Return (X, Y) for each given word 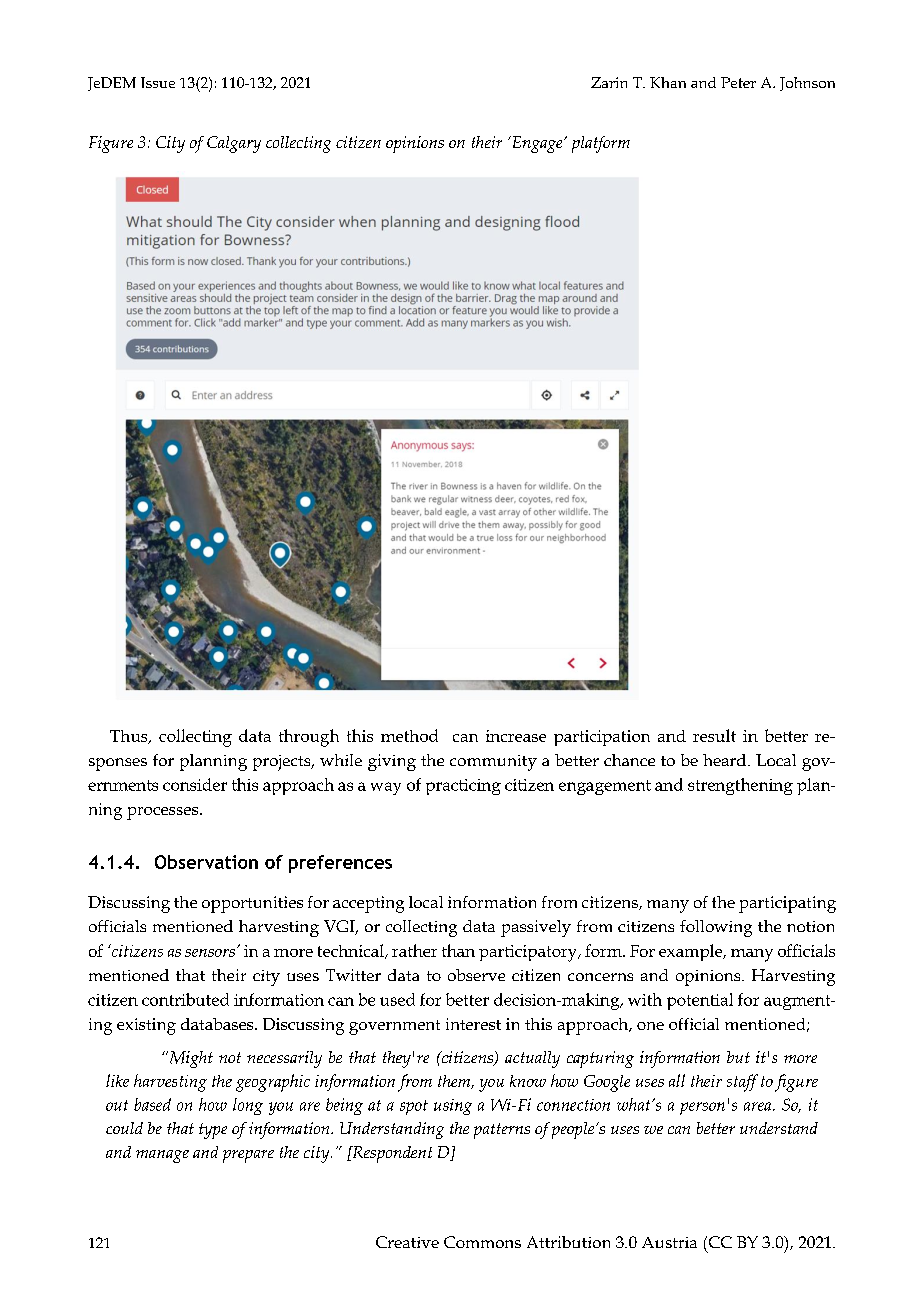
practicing (463, 787)
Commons (482, 1242)
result (714, 735)
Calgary (234, 144)
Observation (206, 862)
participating (787, 904)
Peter (738, 82)
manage (162, 1156)
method (409, 735)
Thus (130, 737)
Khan (668, 82)
